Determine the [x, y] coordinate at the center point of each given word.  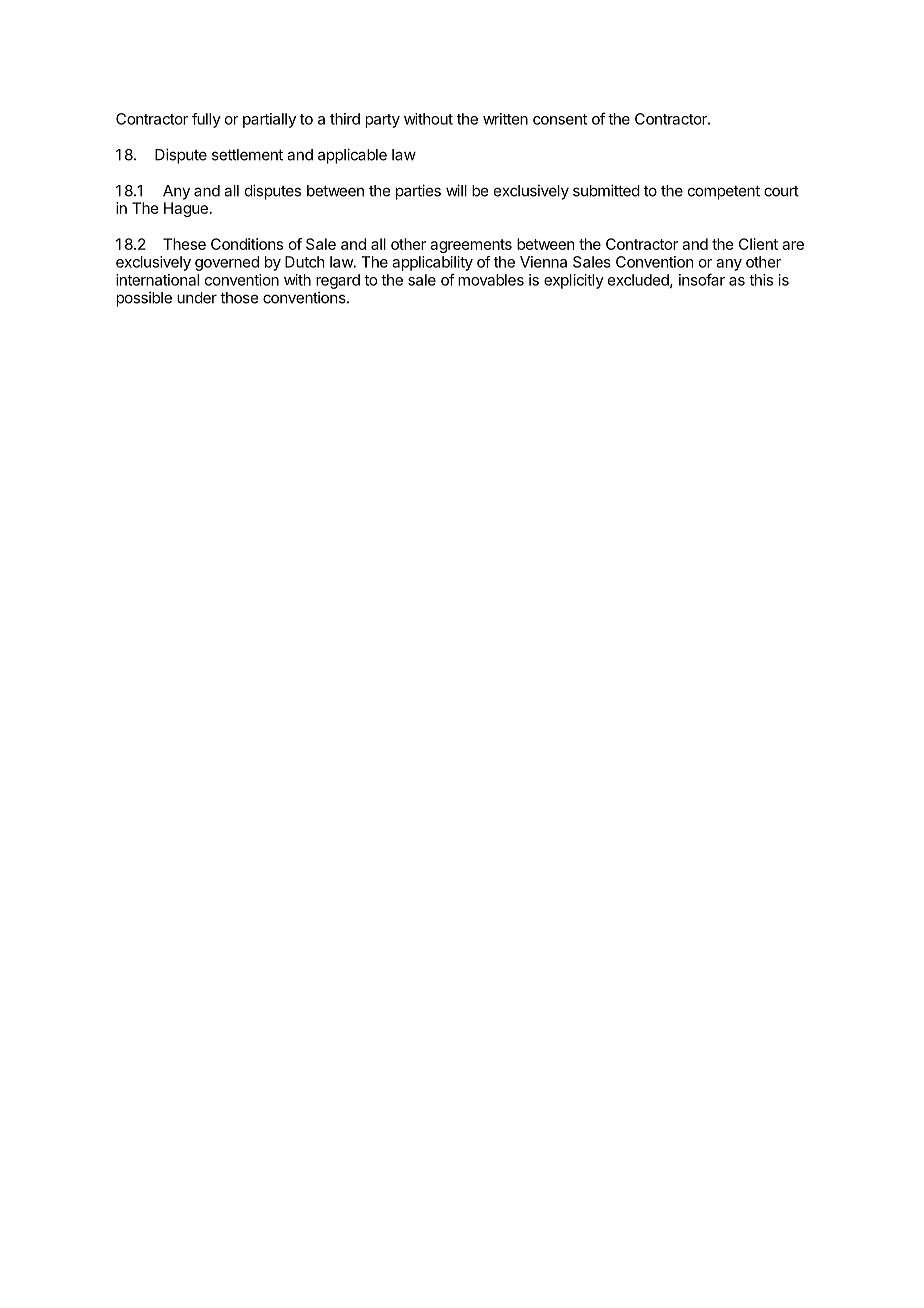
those [239, 298]
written [505, 119]
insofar [702, 279]
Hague [186, 209]
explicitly [574, 281]
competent [724, 192]
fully [206, 120]
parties [418, 192]
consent [560, 119]
